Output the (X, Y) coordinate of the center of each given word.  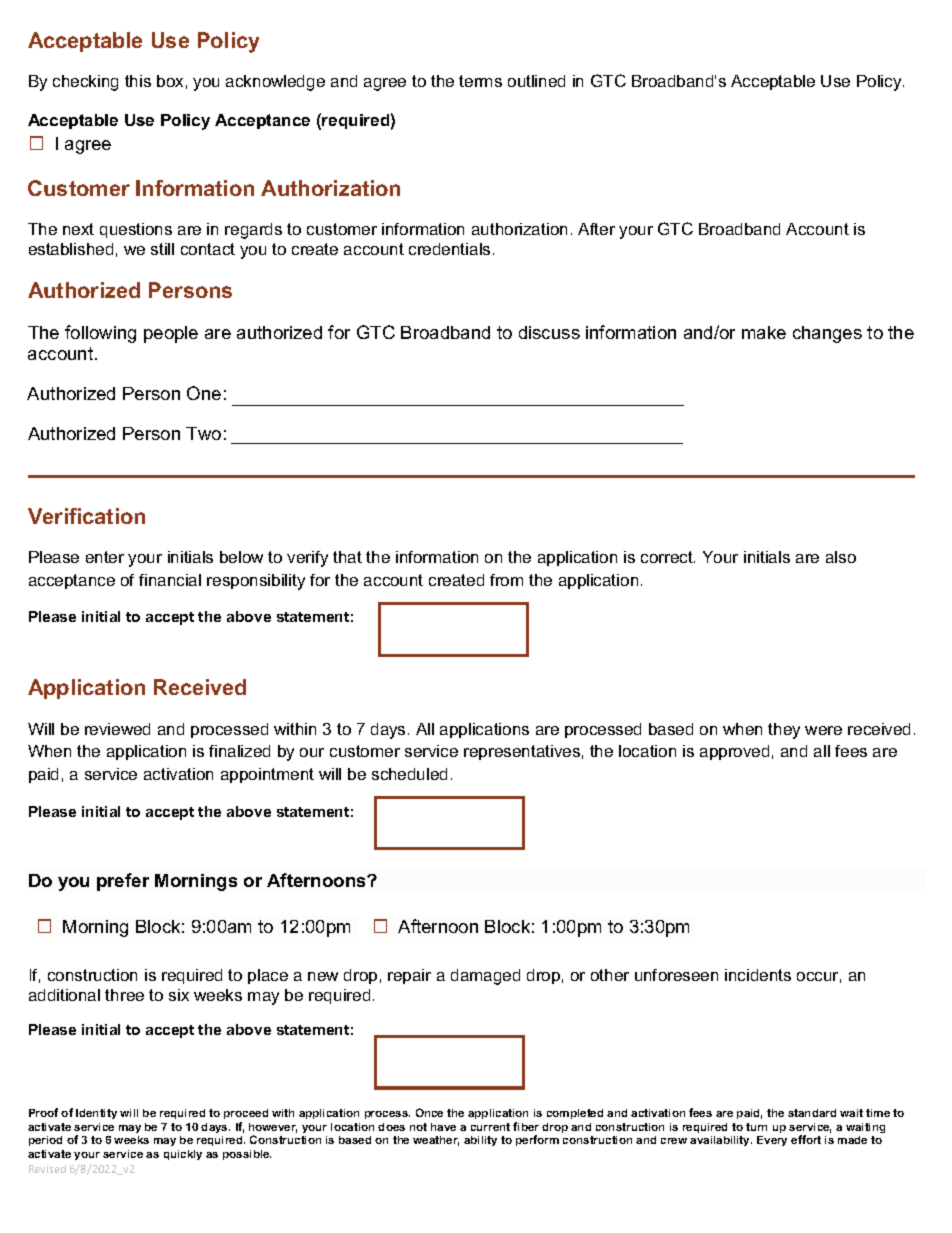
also (841, 557)
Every (772, 1141)
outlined (536, 81)
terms (480, 81)
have (443, 1127)
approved (734, 752)
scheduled (409, 774)
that (347, 557)
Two (203, 433)
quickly (183, 1155)
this (138, 81)
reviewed (117, 729)
